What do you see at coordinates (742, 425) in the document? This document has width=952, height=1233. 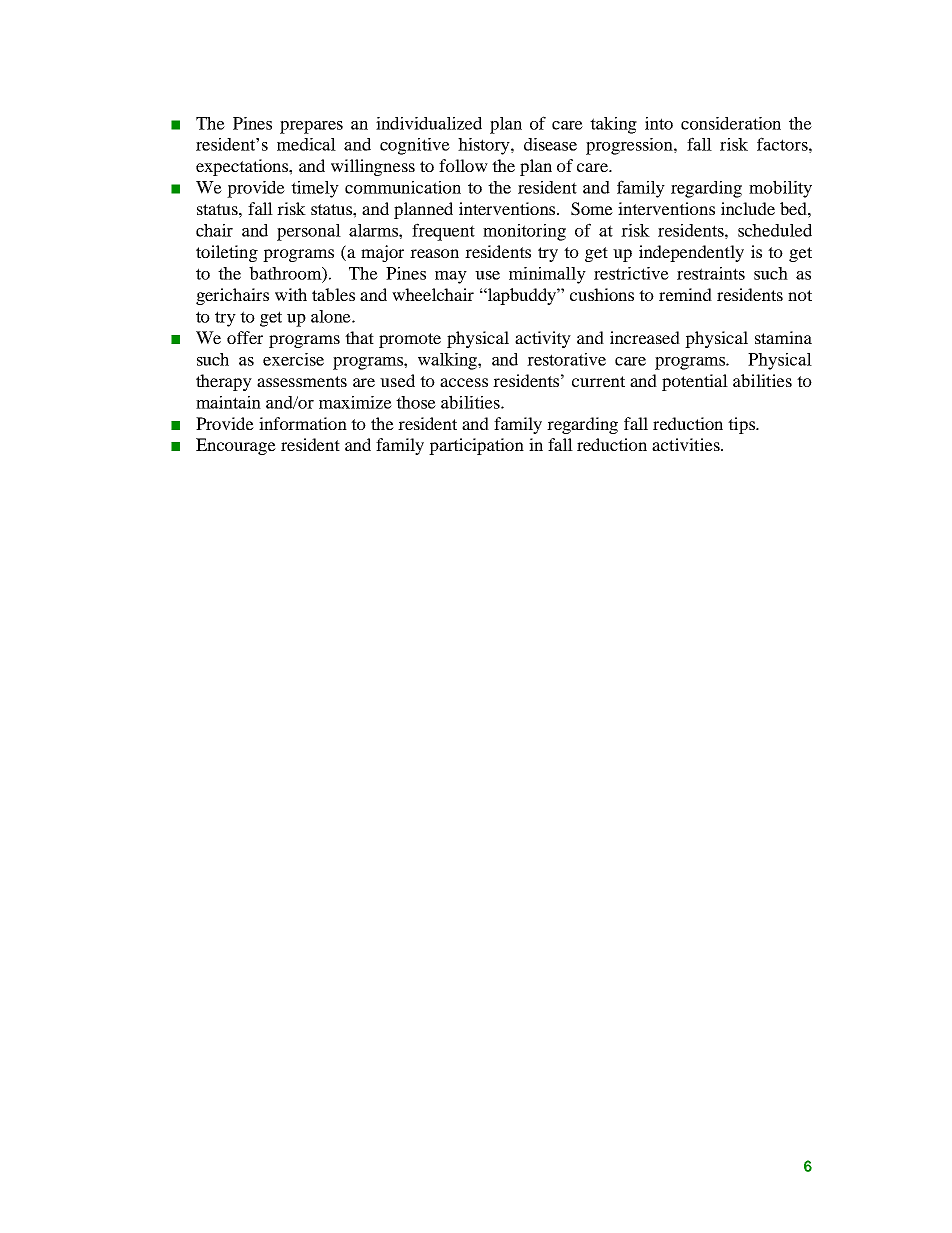 I see `tips` at bounding box center [742, 425].
